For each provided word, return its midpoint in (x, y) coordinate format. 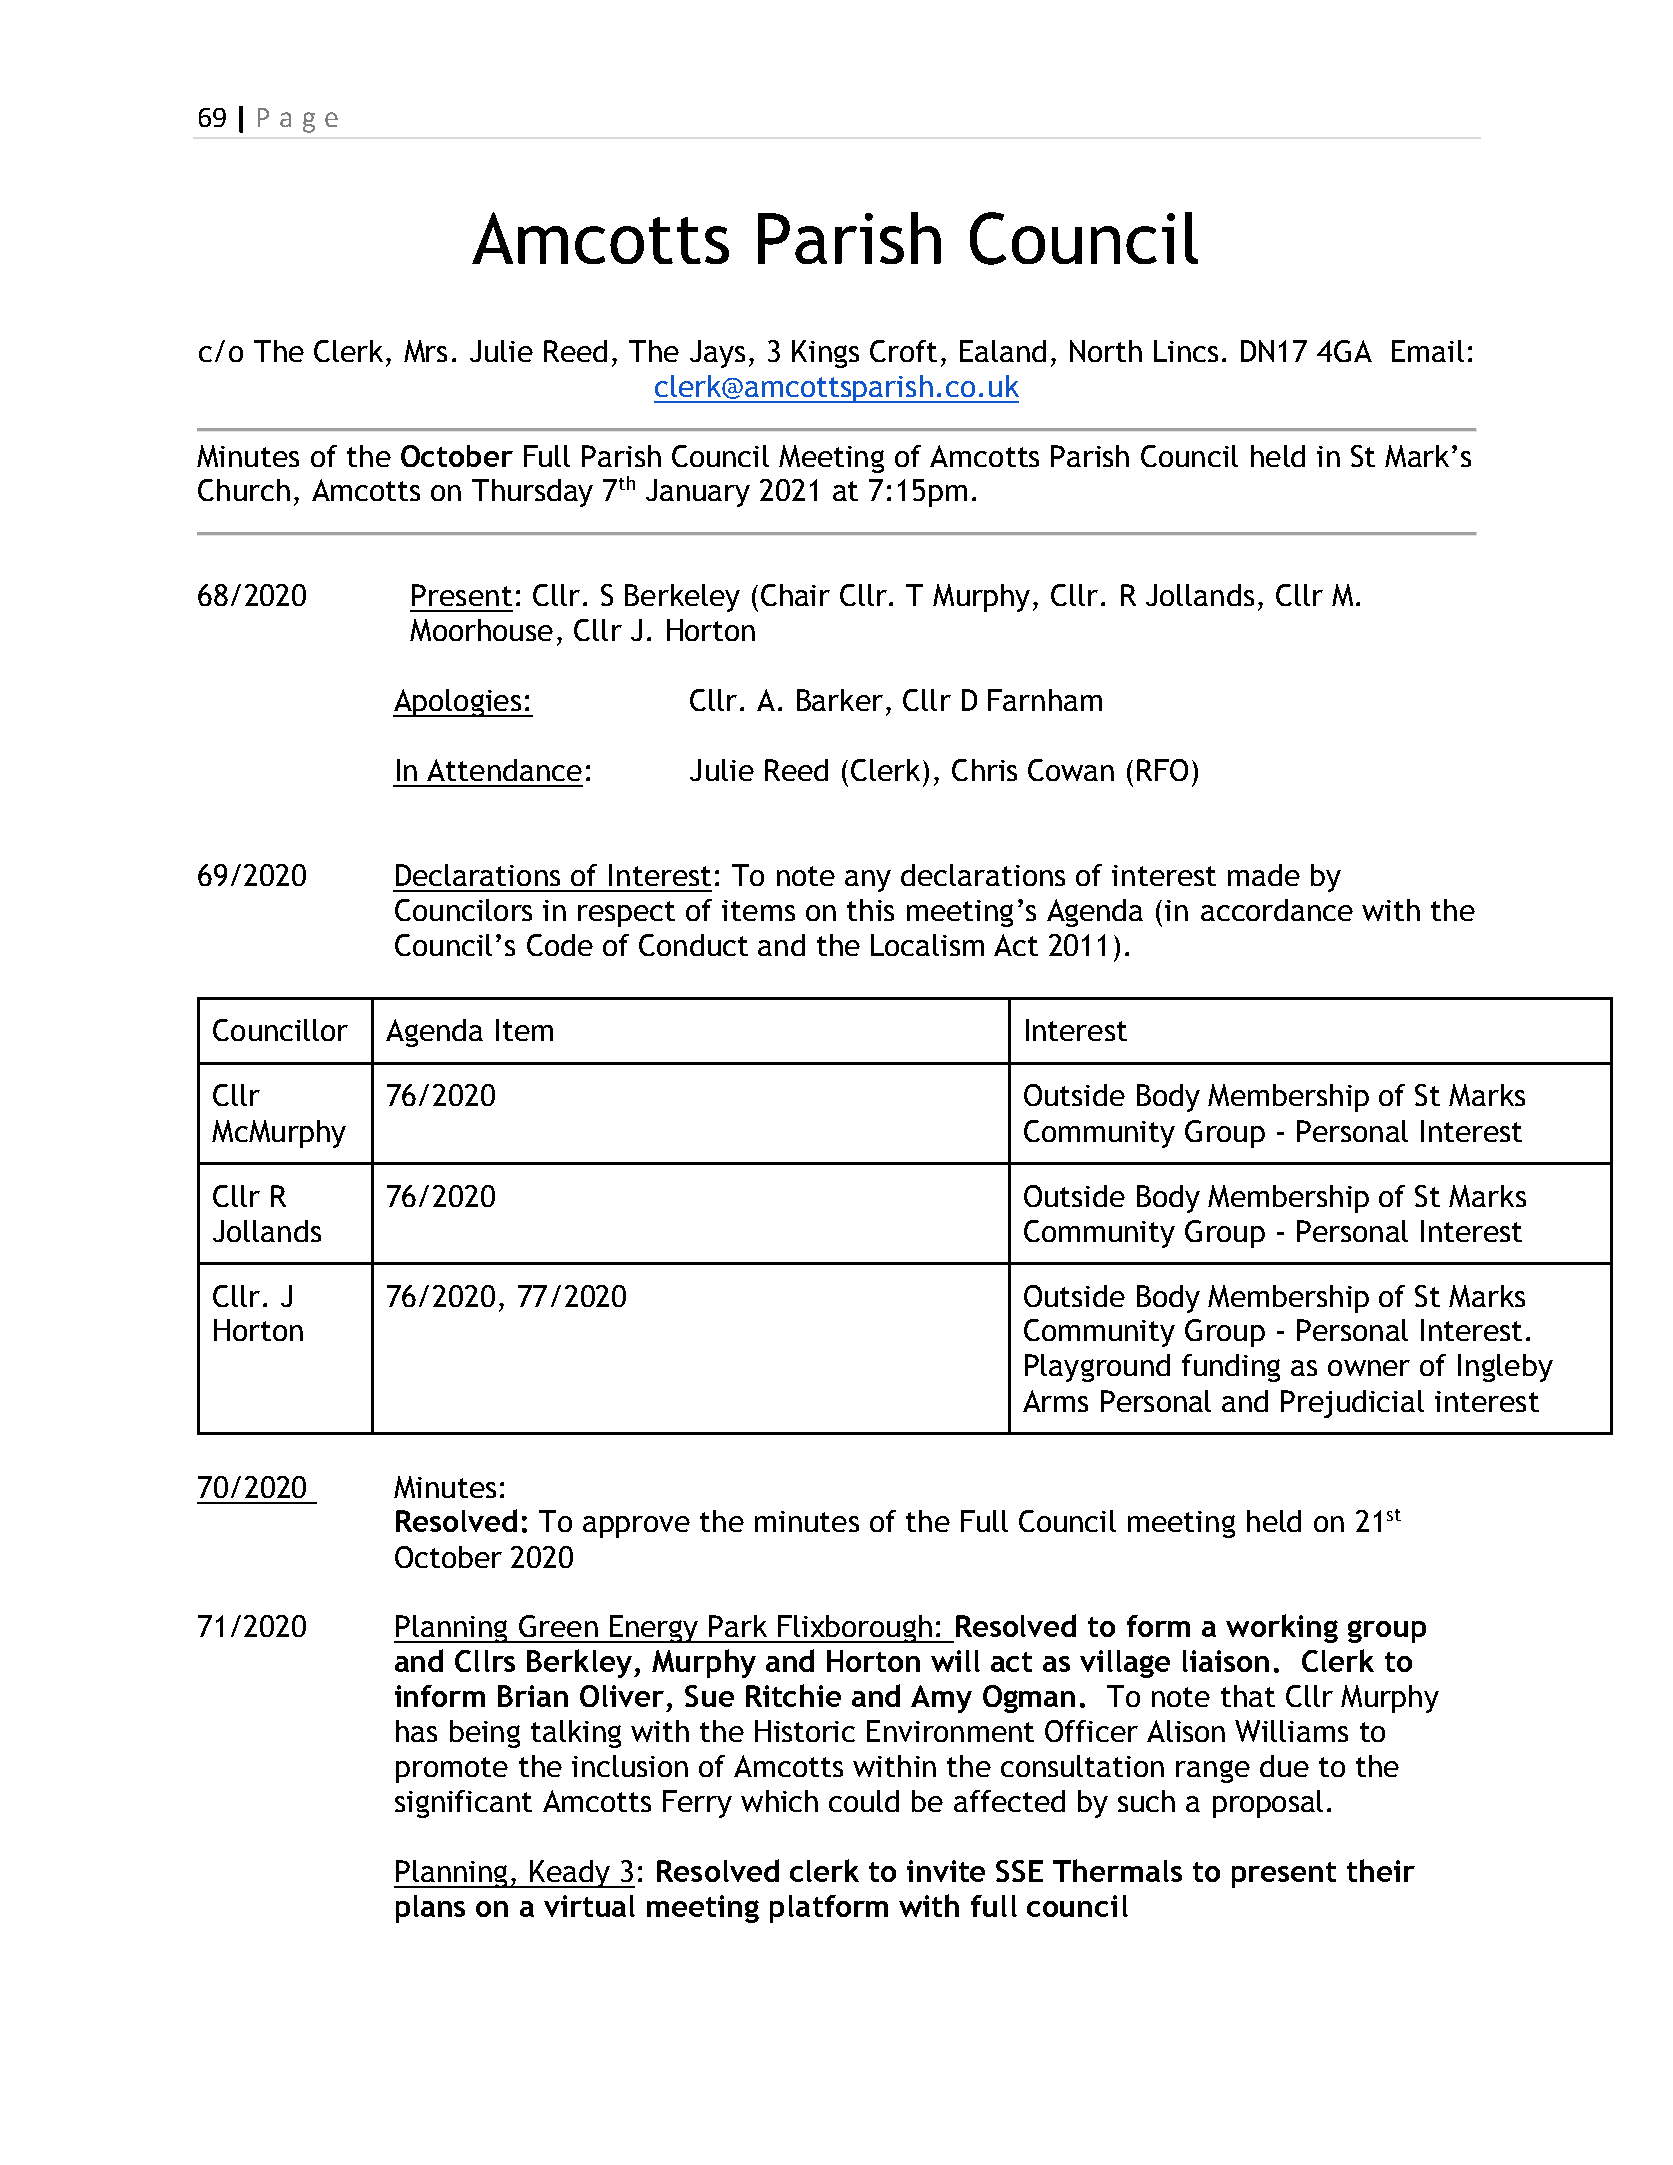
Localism (927, 945)
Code (560, 945)
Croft (903, 351)
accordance (1277, 910)
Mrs (425, 351)
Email (1428, 351)
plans (430, 1909)
